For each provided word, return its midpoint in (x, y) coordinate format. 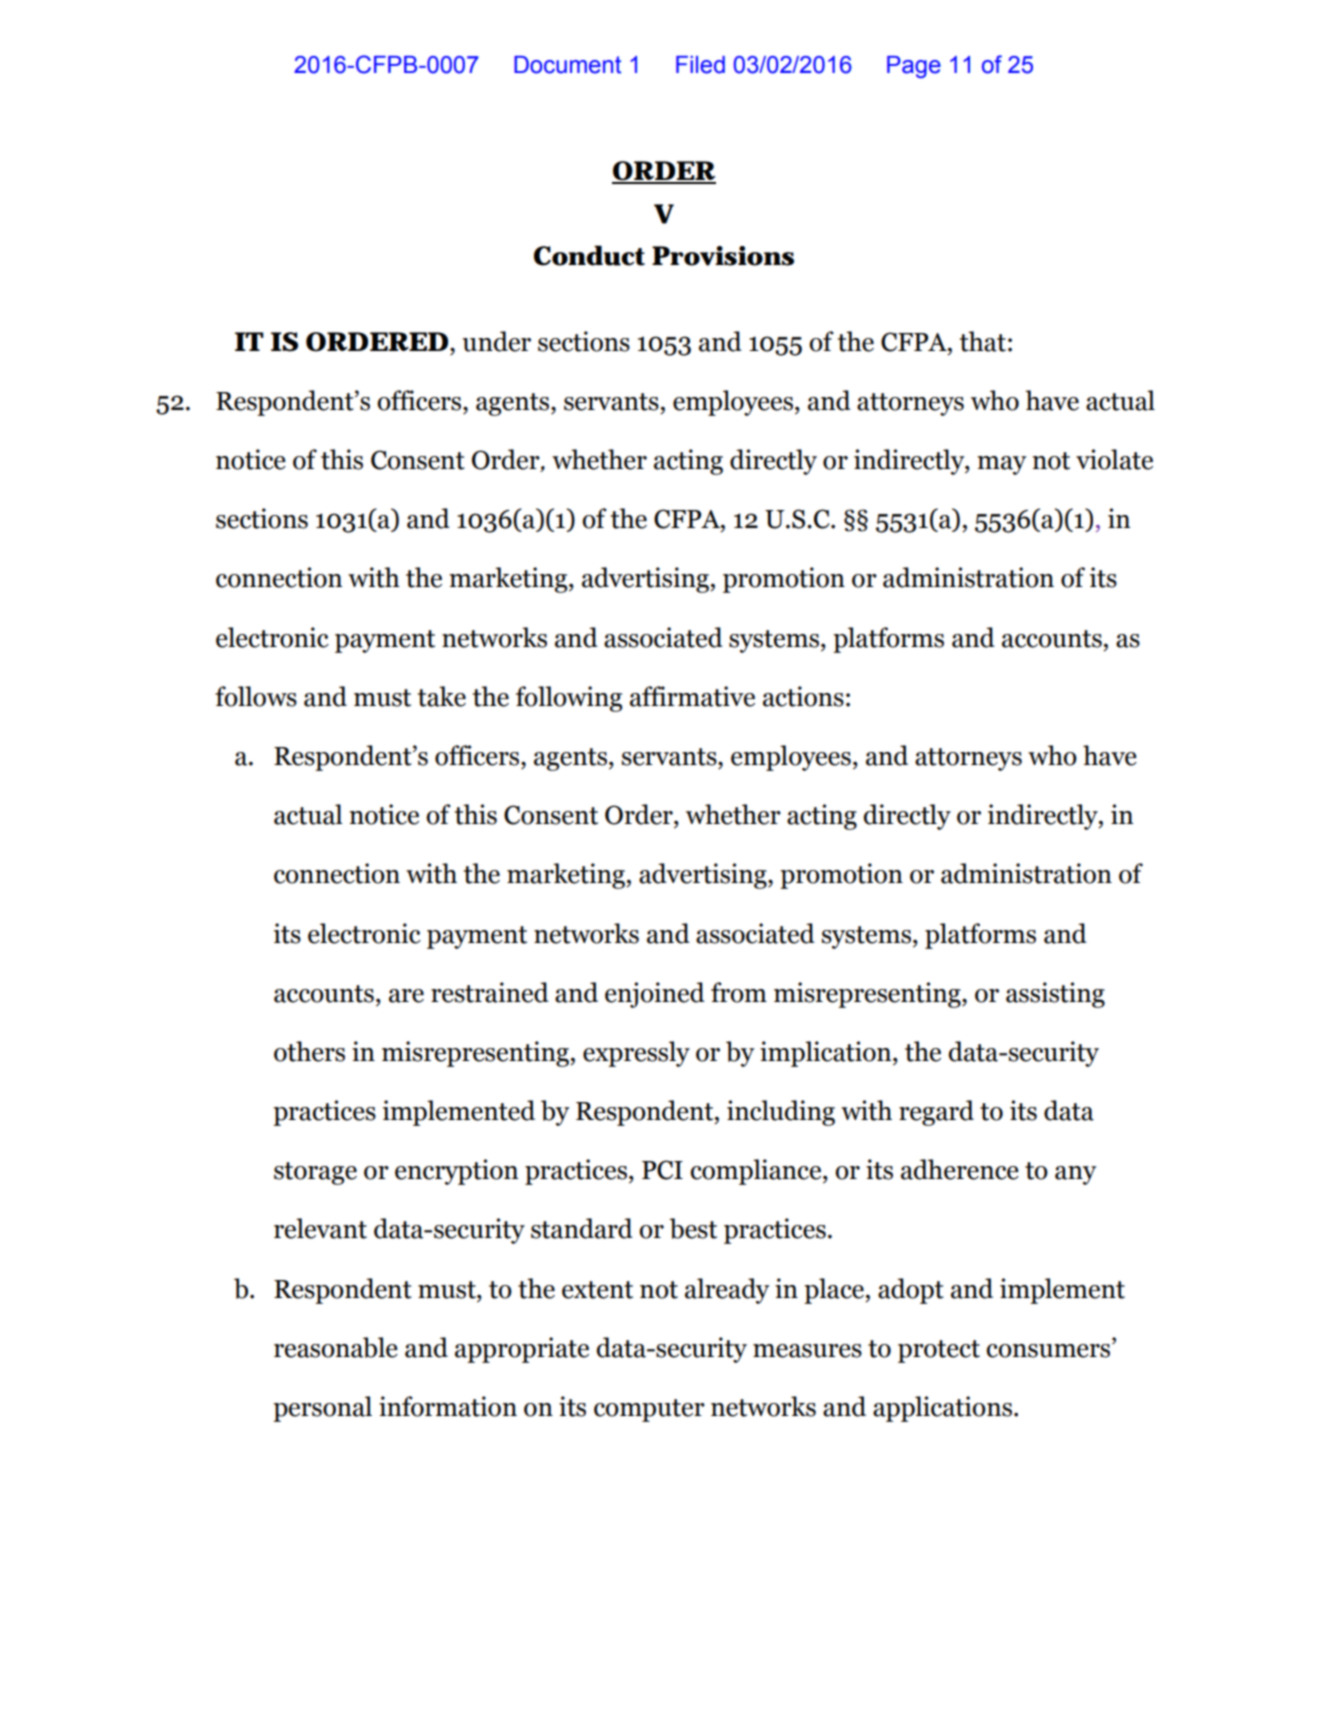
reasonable (336, 1347)
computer (649, 1410)
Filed (700, 65)
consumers (1050, 1350)
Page (914, 67)
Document (567, 65)
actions (803, 696)
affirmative (692, 696)
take (442, 696)
